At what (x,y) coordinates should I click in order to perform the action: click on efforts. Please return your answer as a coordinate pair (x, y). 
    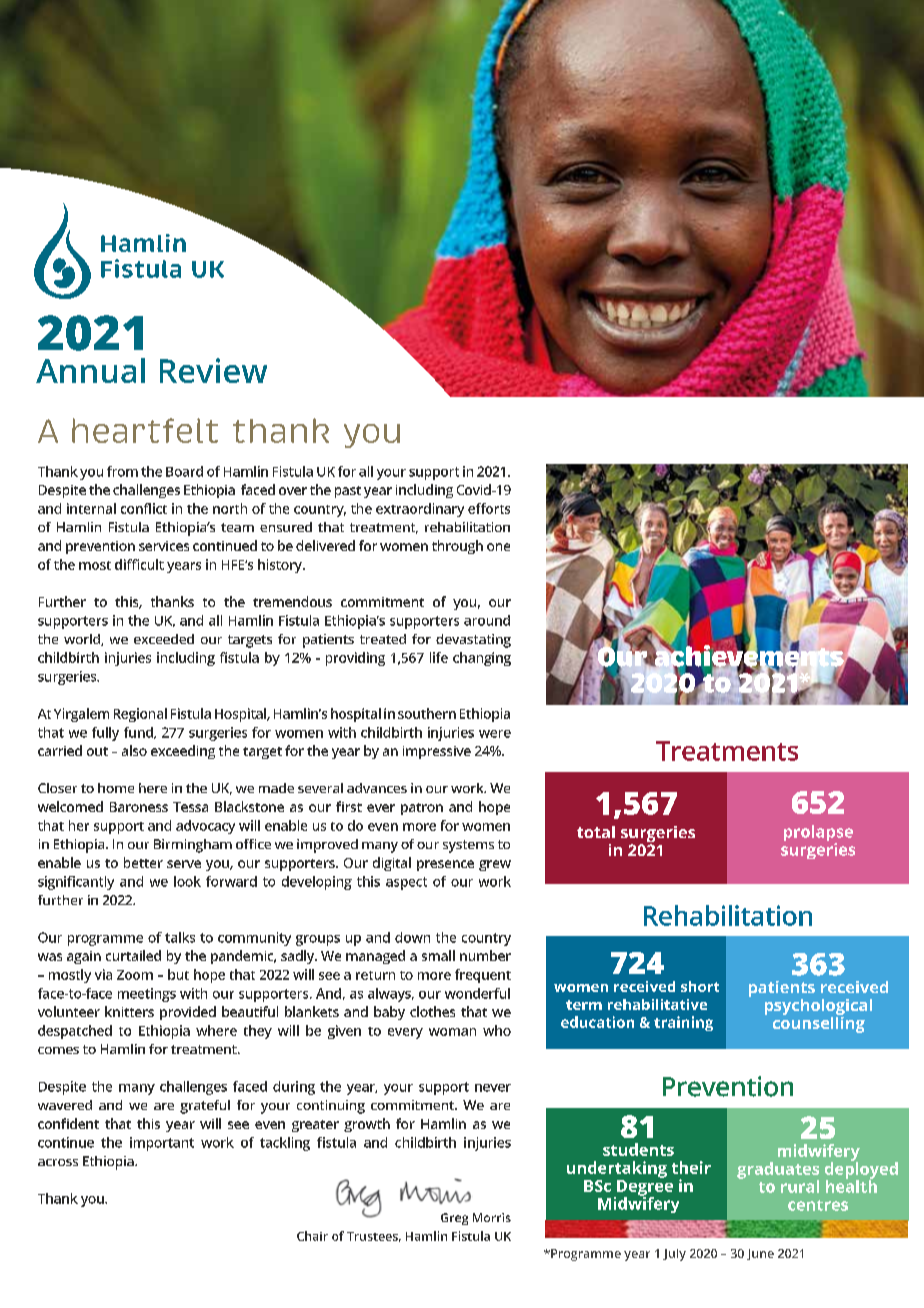
    Looking at the image, I should click on (489, 508).
